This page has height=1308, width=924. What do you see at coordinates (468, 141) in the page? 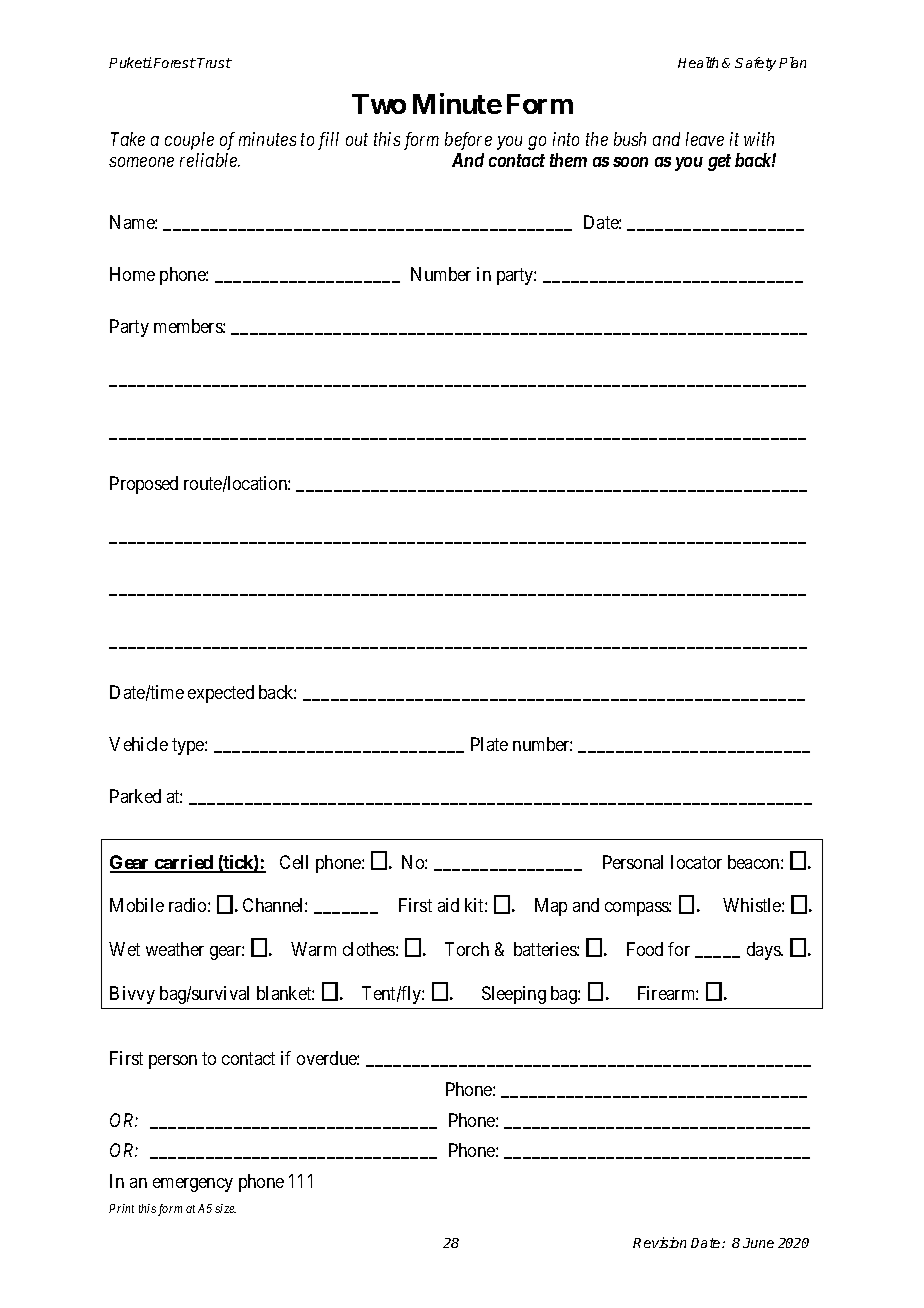
I see `before` at bounding box center [468, 141].
